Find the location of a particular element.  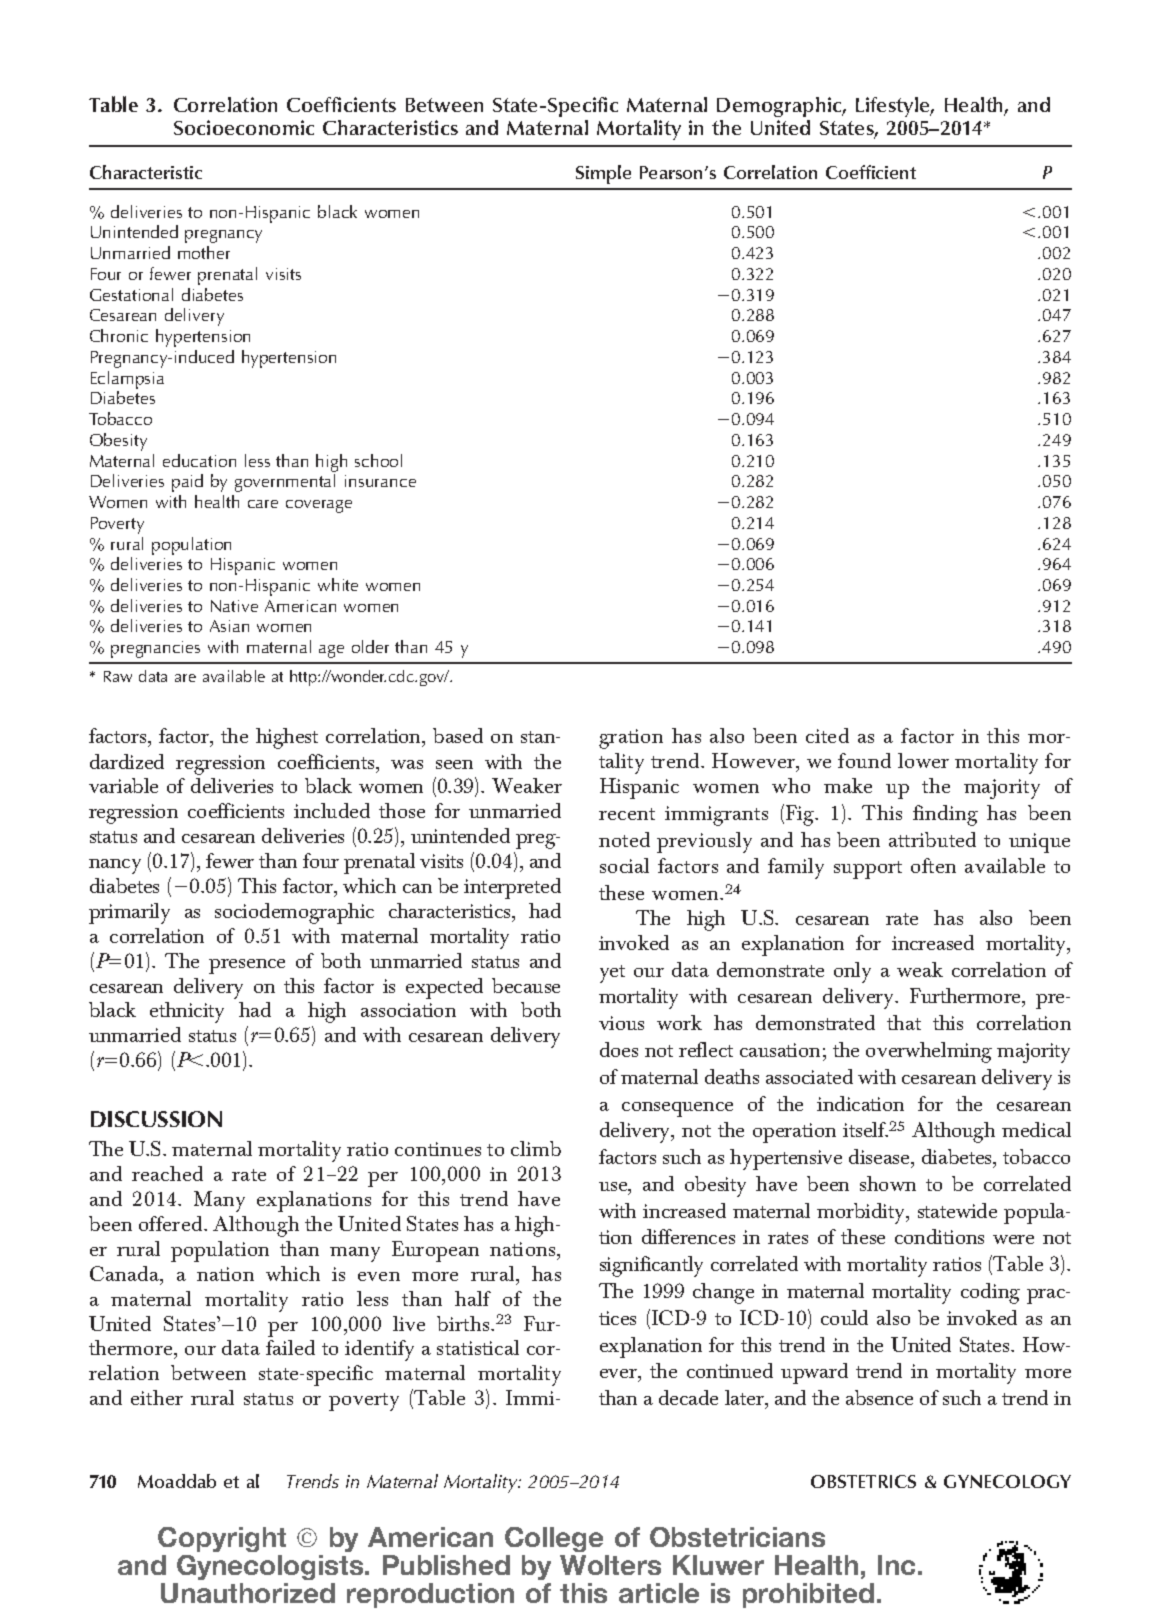

social is located at coordinates (624, 865).
